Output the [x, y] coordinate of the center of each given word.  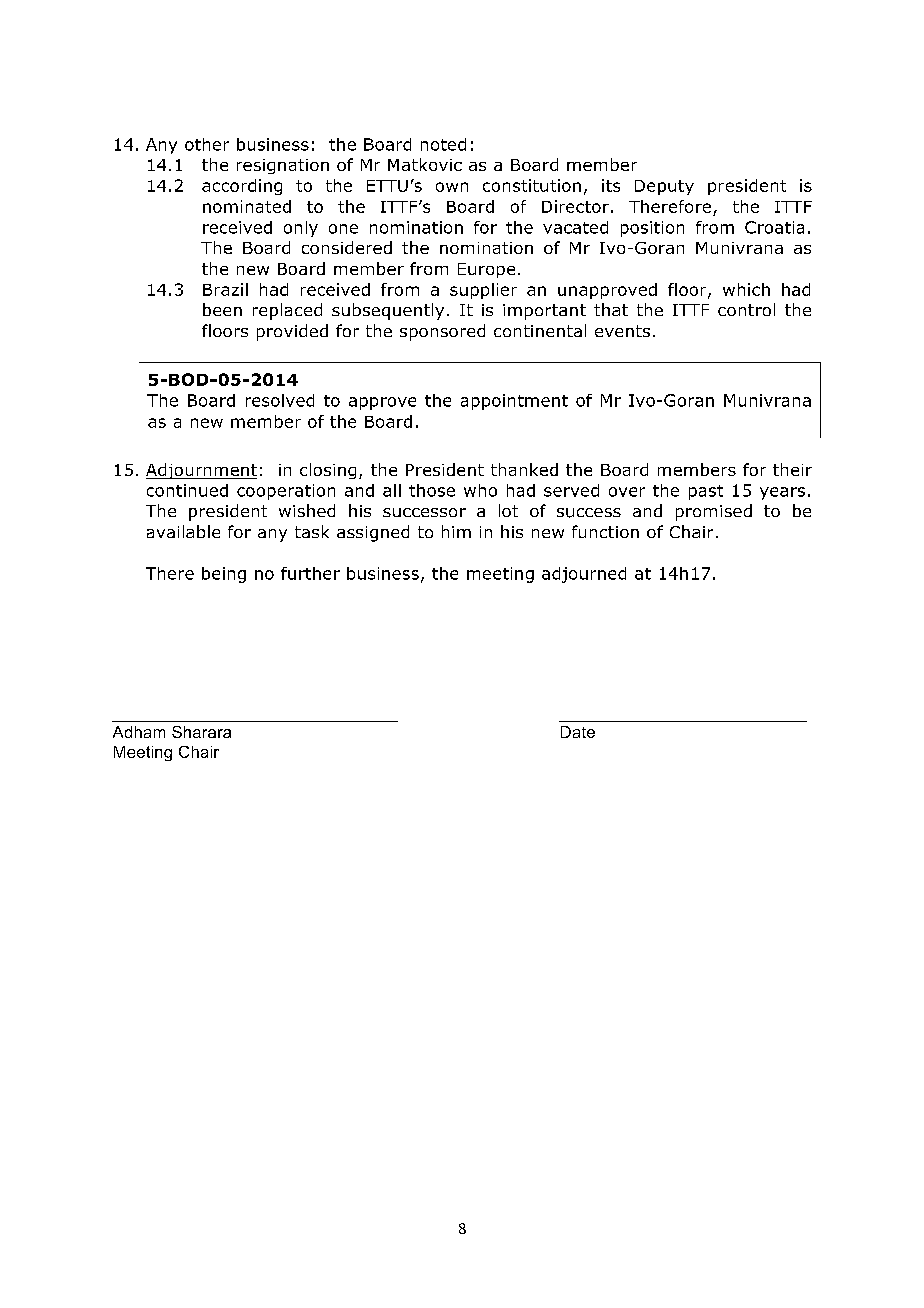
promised [714, 512]
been [222, 309]
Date [578, 732]
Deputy [664, 187]
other [207, 144]
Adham [139, 732]
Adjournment [201, 471]
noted [443, 144]
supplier [483, 291]
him [456, 531]
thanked [524, 469]
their [792, 469]
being [224, 575]
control [746, 309]
